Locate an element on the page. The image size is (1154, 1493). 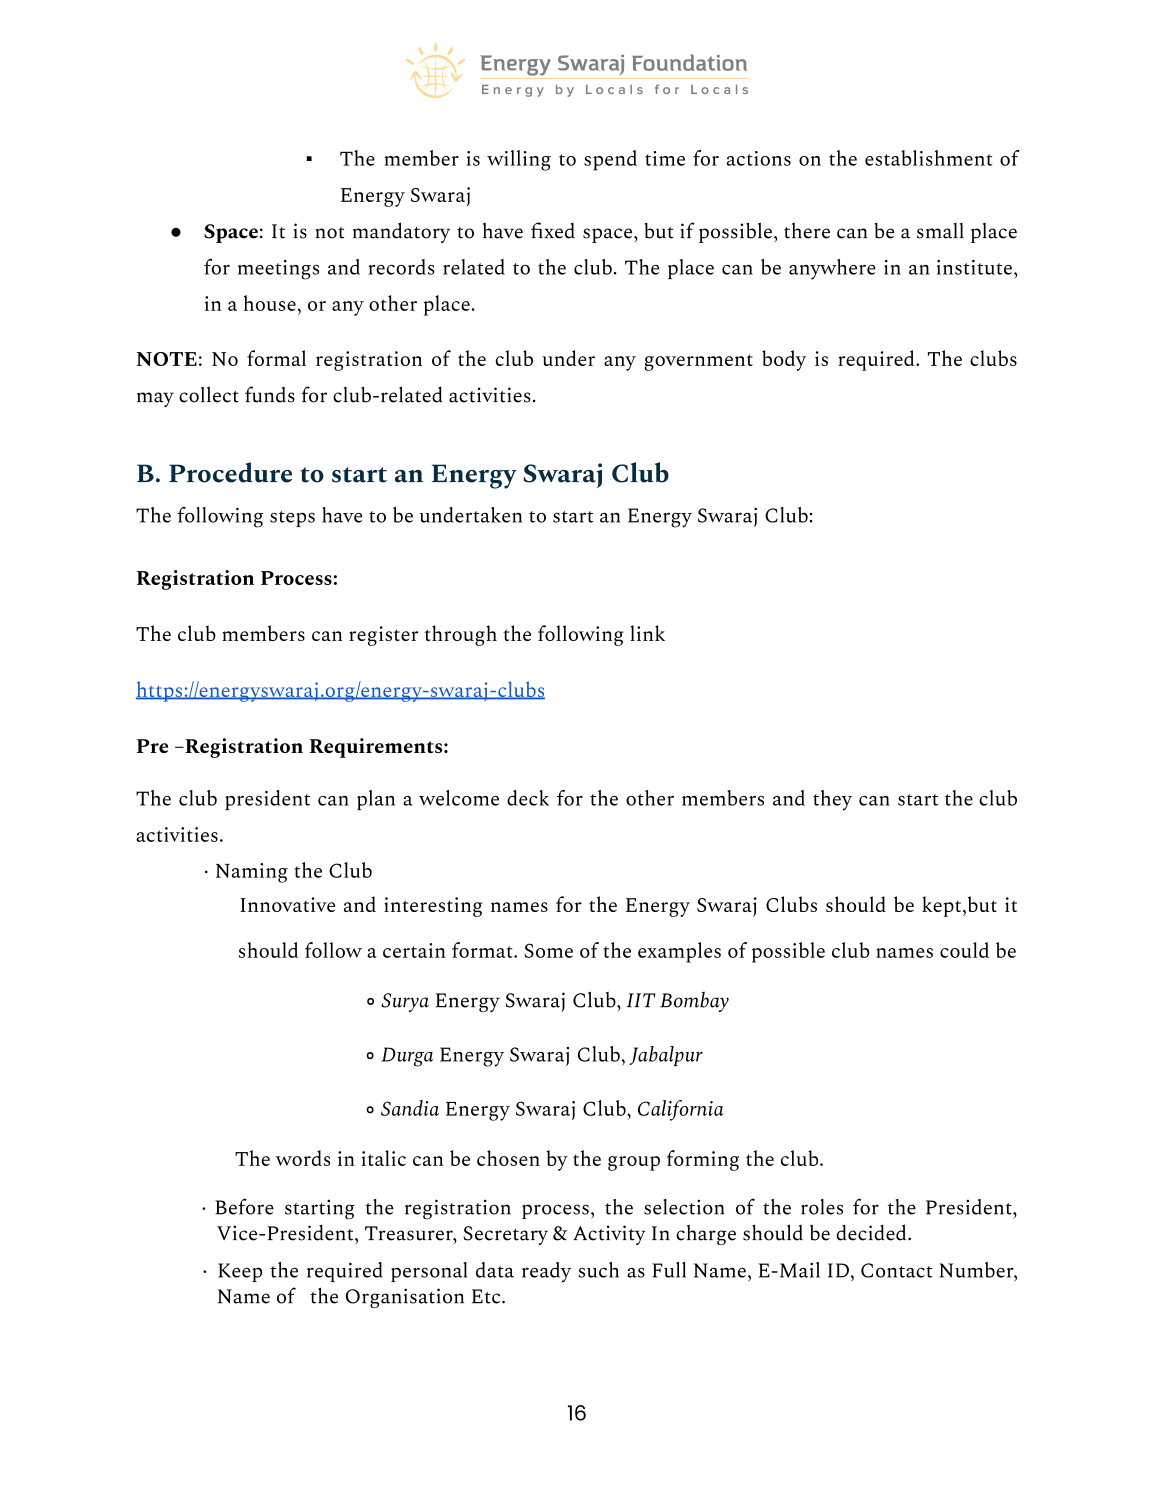
IIT is located at coordinates (641, 1000).
